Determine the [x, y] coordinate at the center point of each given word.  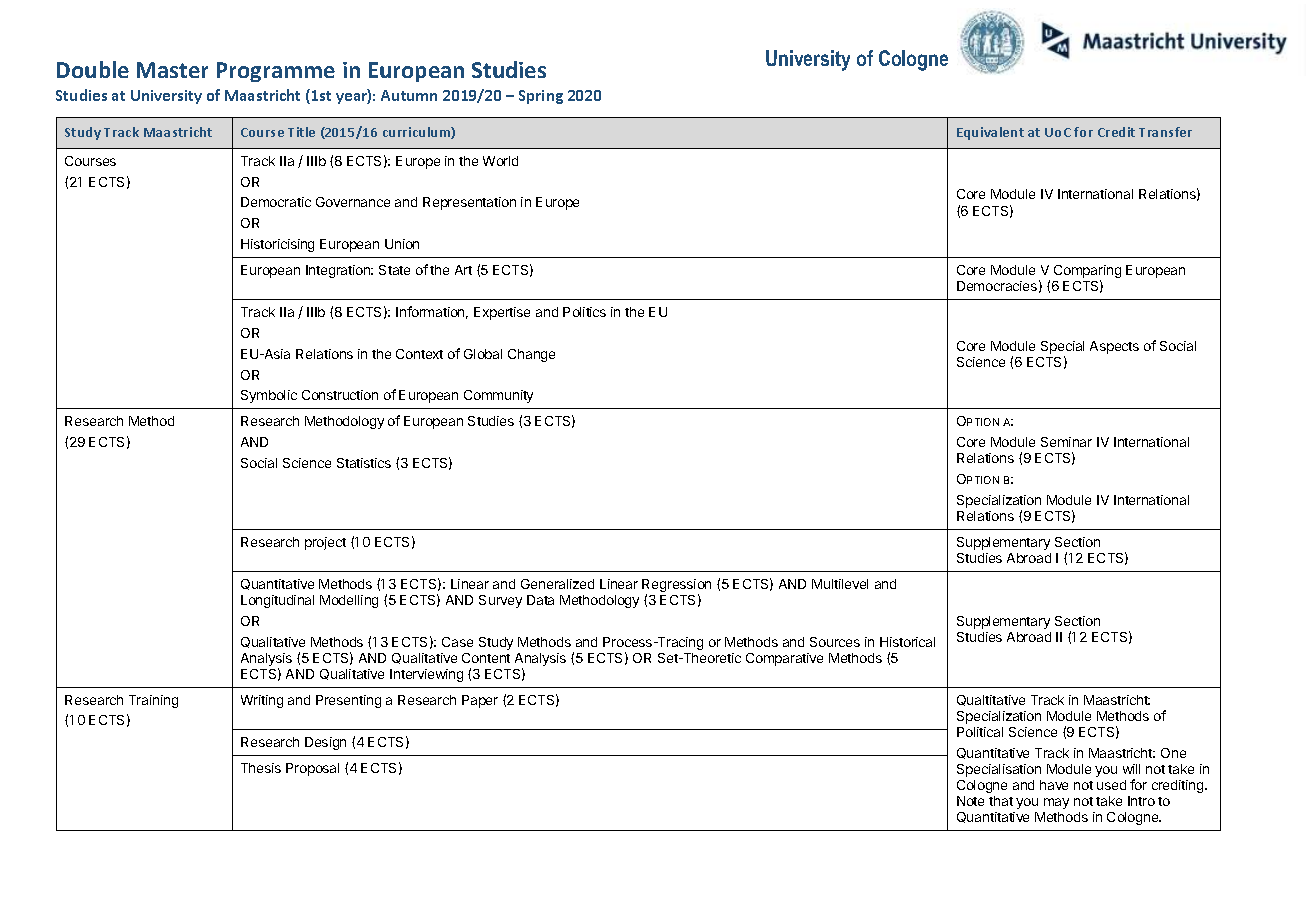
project [325, 543]
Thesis [261, 768]
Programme [276, 72]
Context [419, 354]
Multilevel [840, 584]
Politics [584, 312]
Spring [541, 97]
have [1054, 785]
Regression [676, 587]
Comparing [1087, 273]
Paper [480, 701]
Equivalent [990, 133]
